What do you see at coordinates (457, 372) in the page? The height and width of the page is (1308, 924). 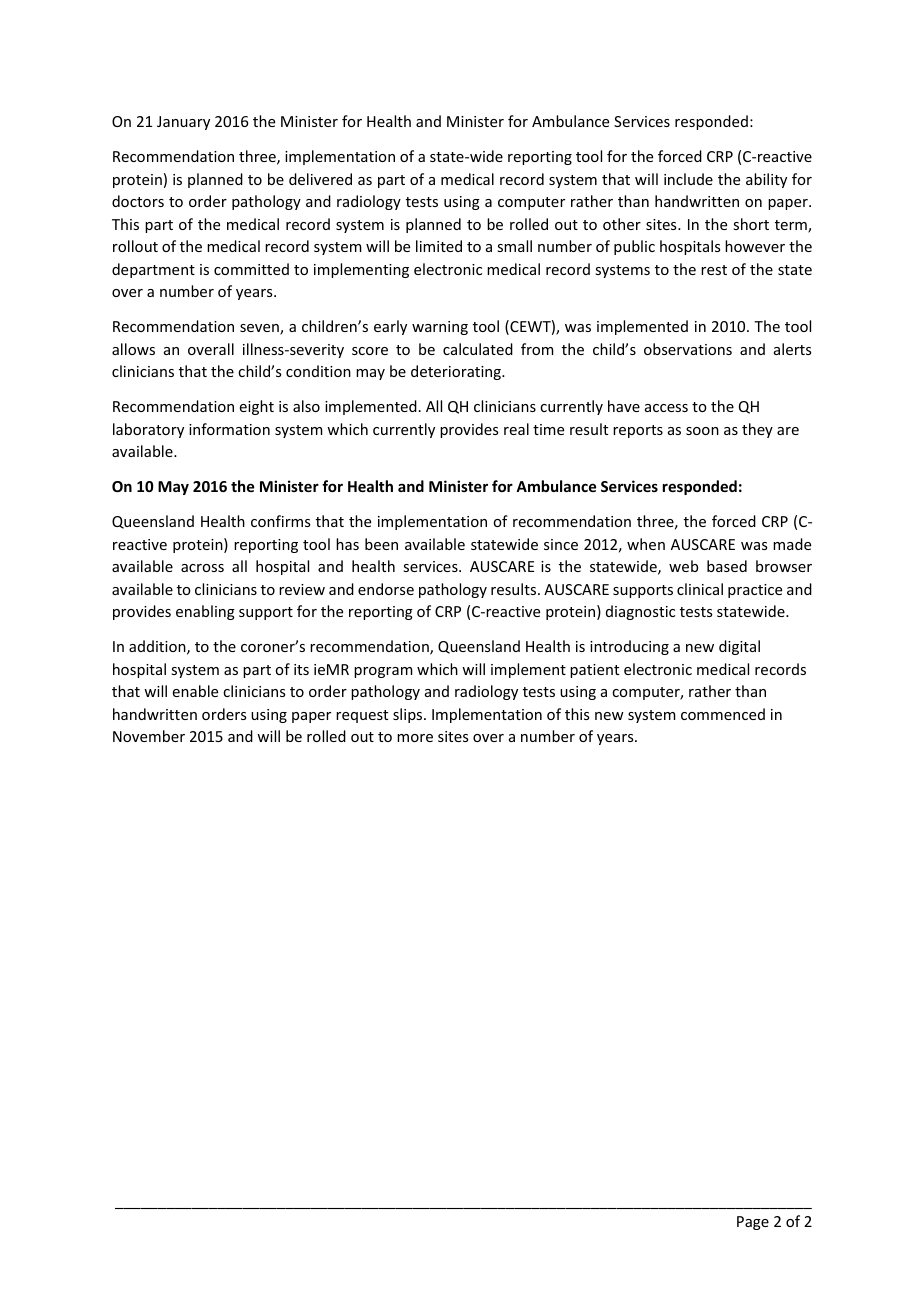 I see `deteriorating` at bounding box center [457, 372].
